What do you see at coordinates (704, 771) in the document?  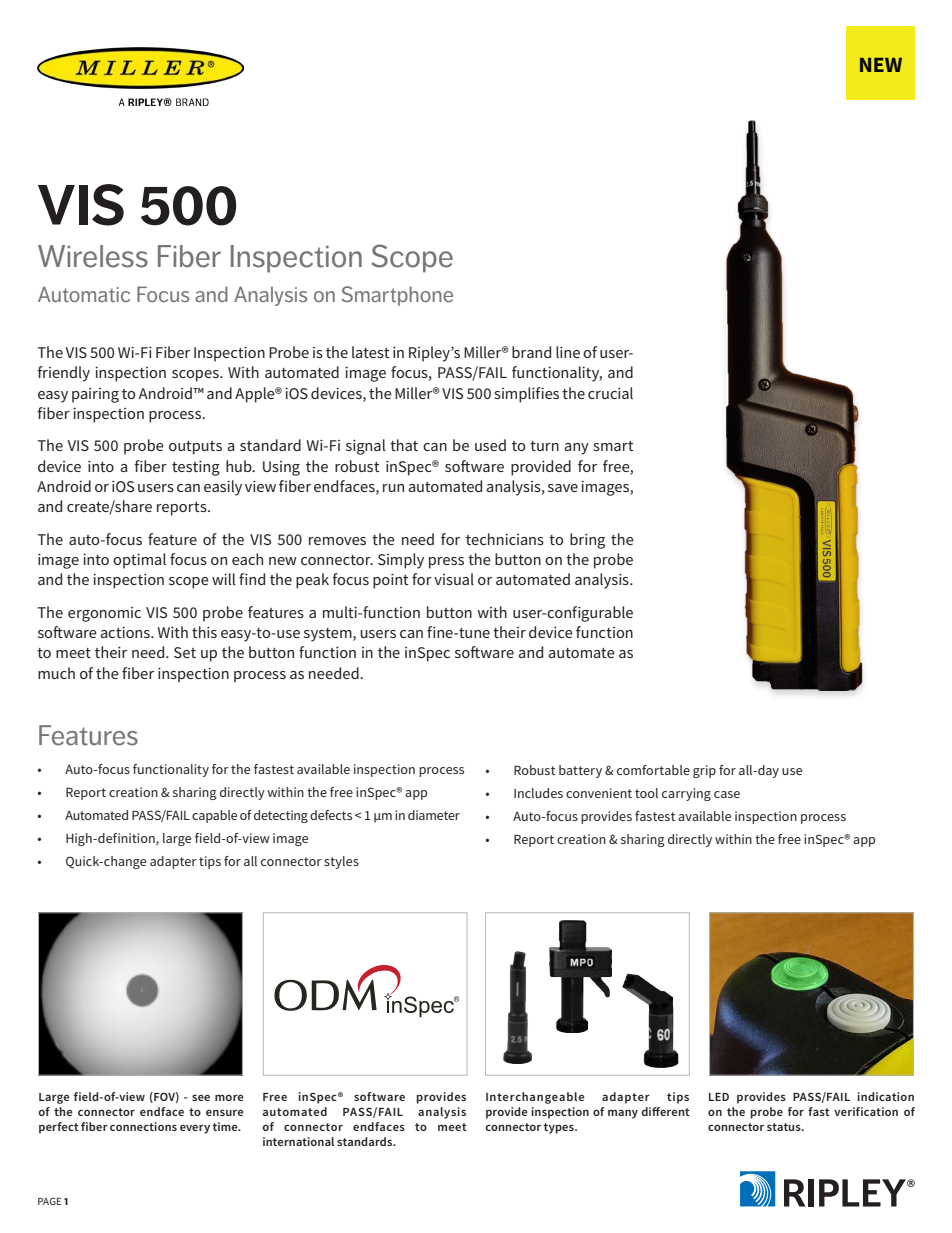 I see `grip` at bounding box center [704, 771].
